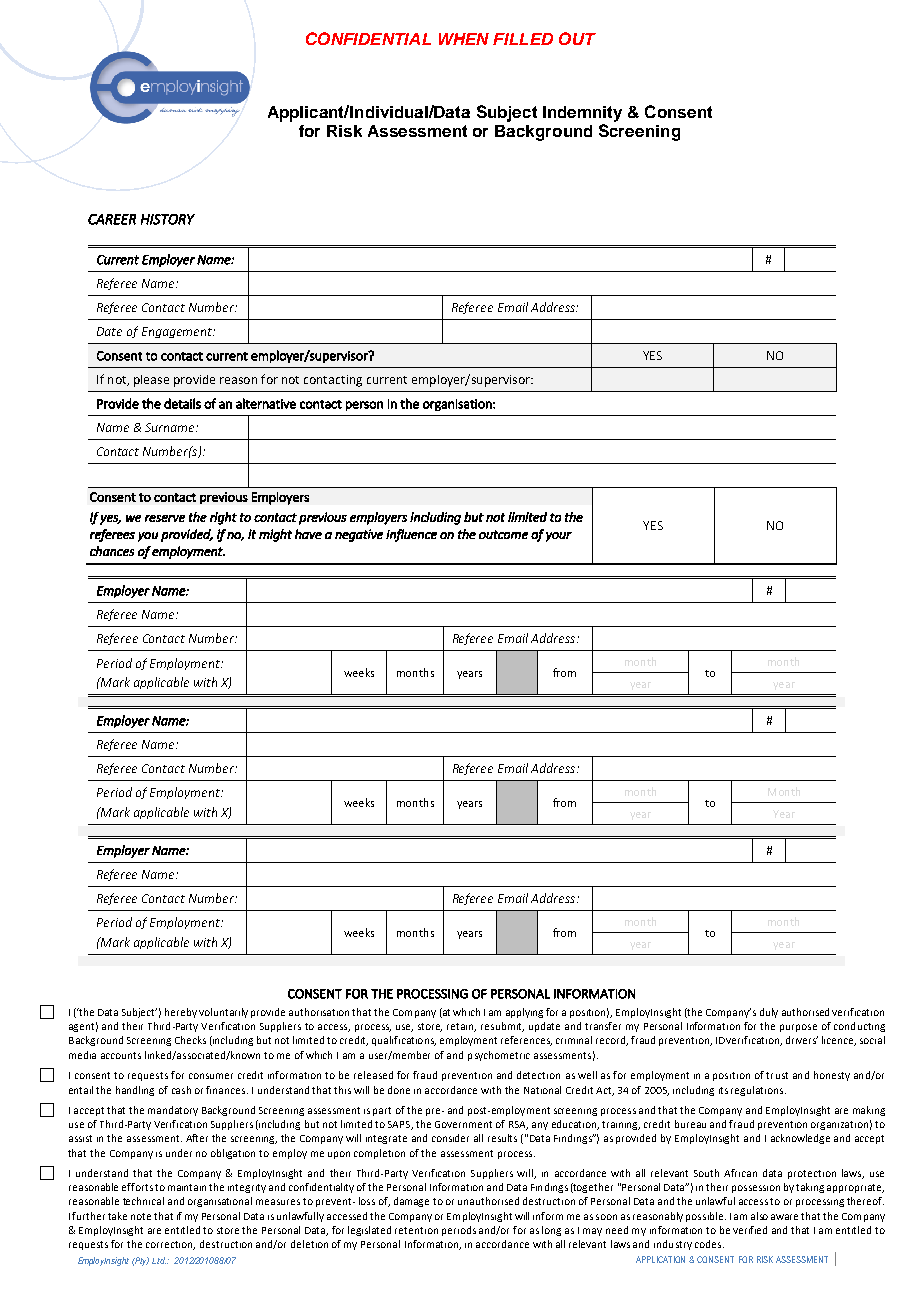 The height and width of the screenshot is (1308, 924). What do you see at coordinates (523, 39) in the screenshot?
I see `FILLED` at bounding box center [523, 39].
